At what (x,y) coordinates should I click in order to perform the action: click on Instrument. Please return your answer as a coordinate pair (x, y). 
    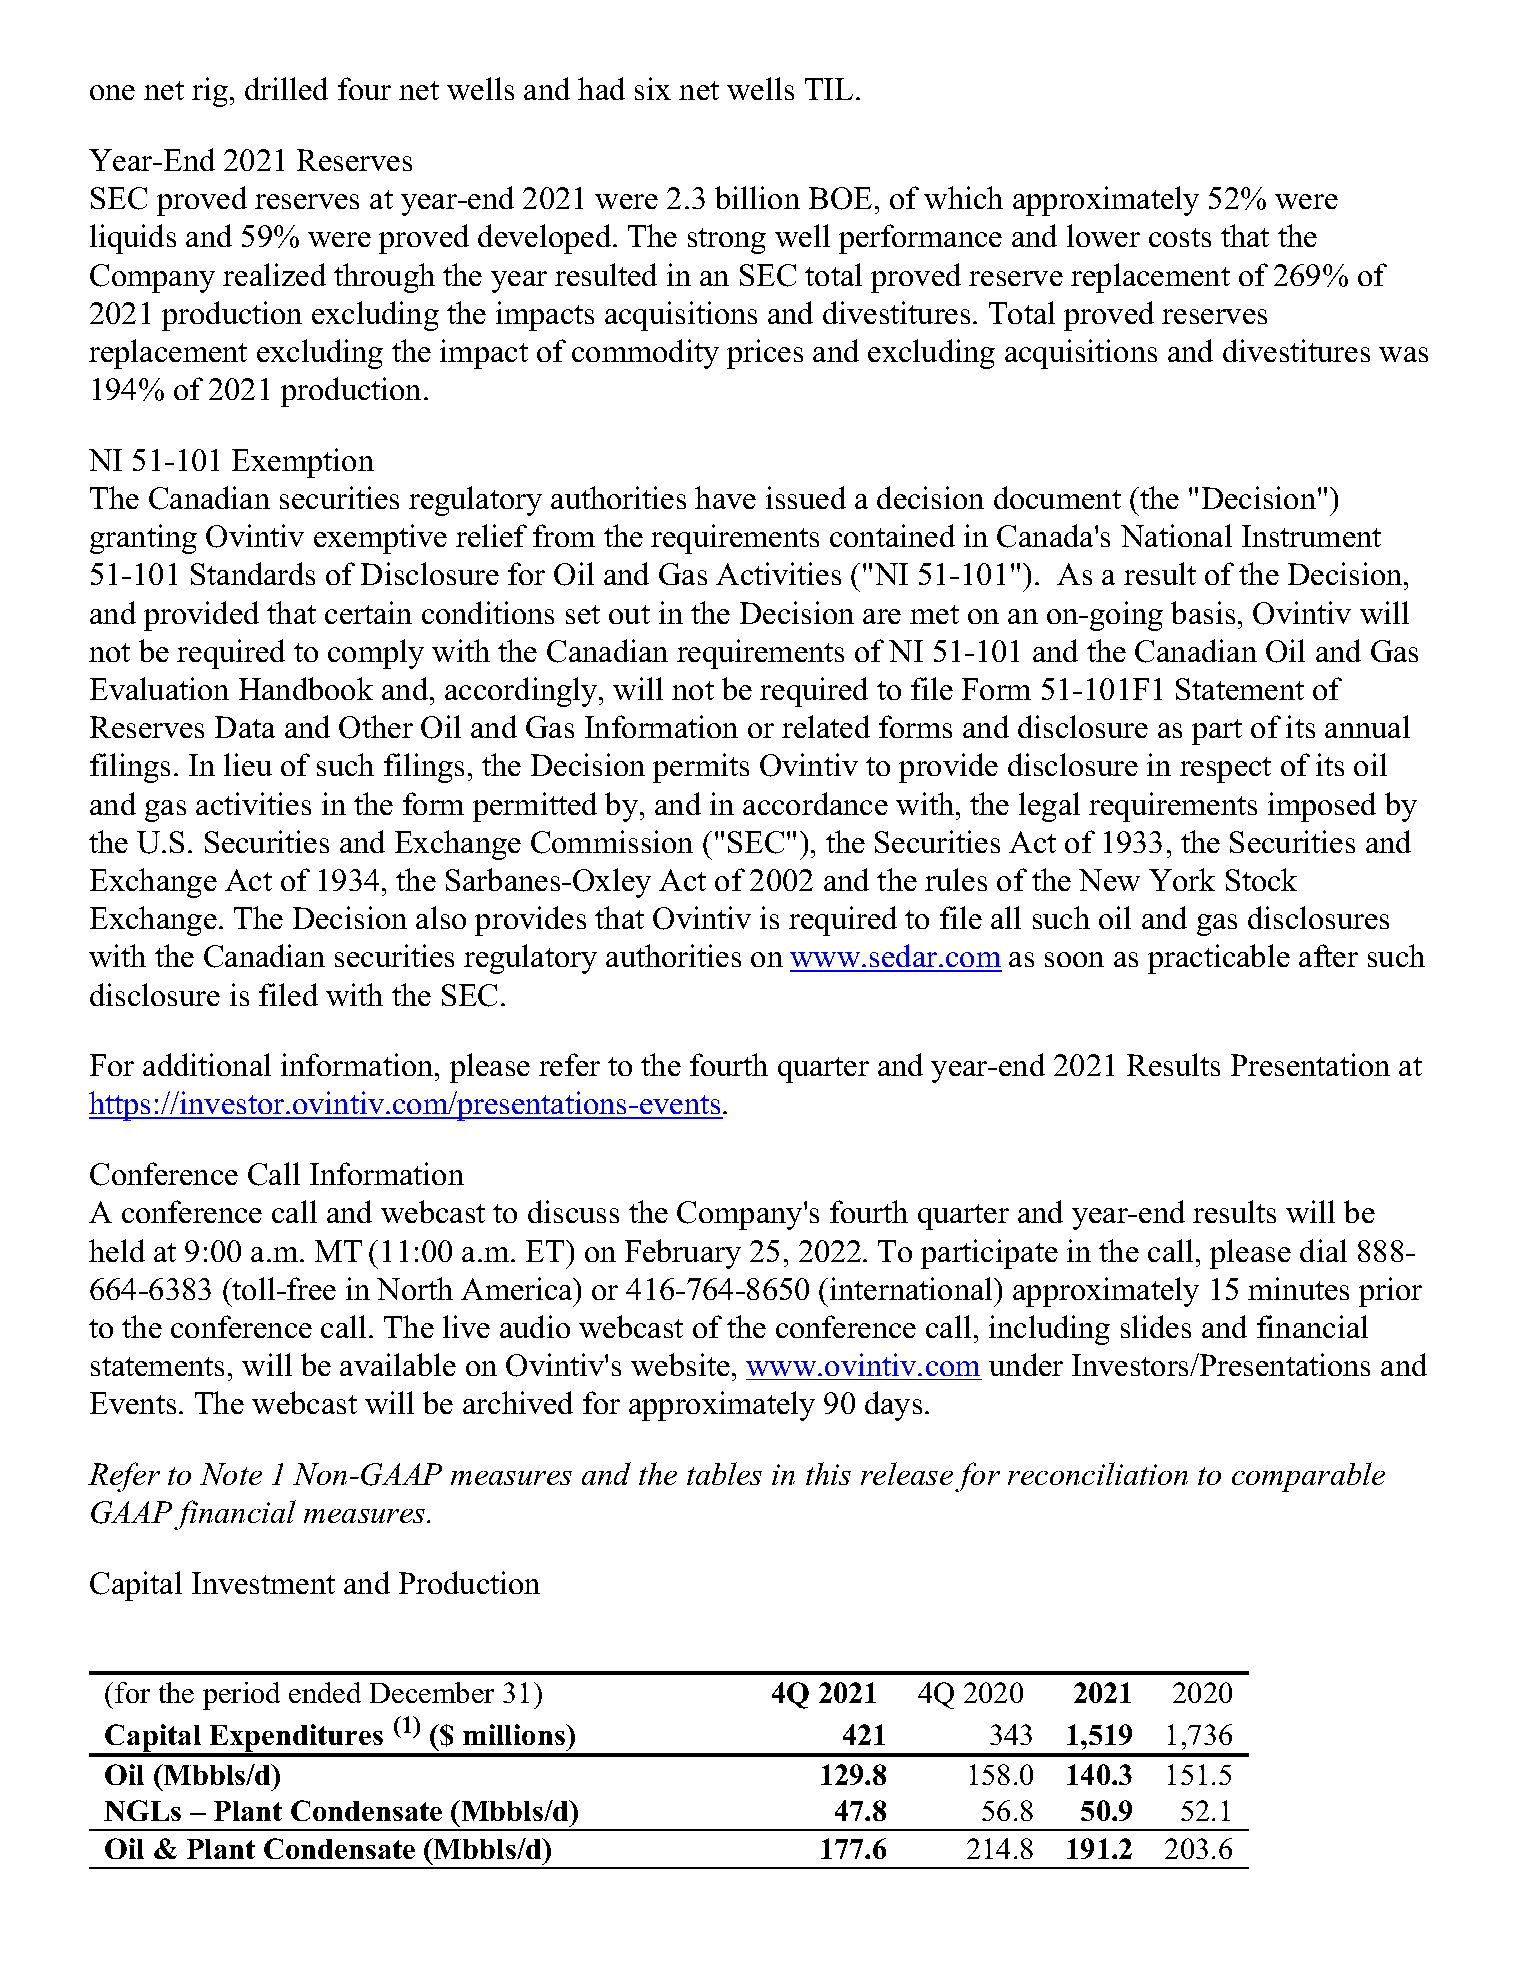
    Looking at the image, I should click on (1311, 536).
